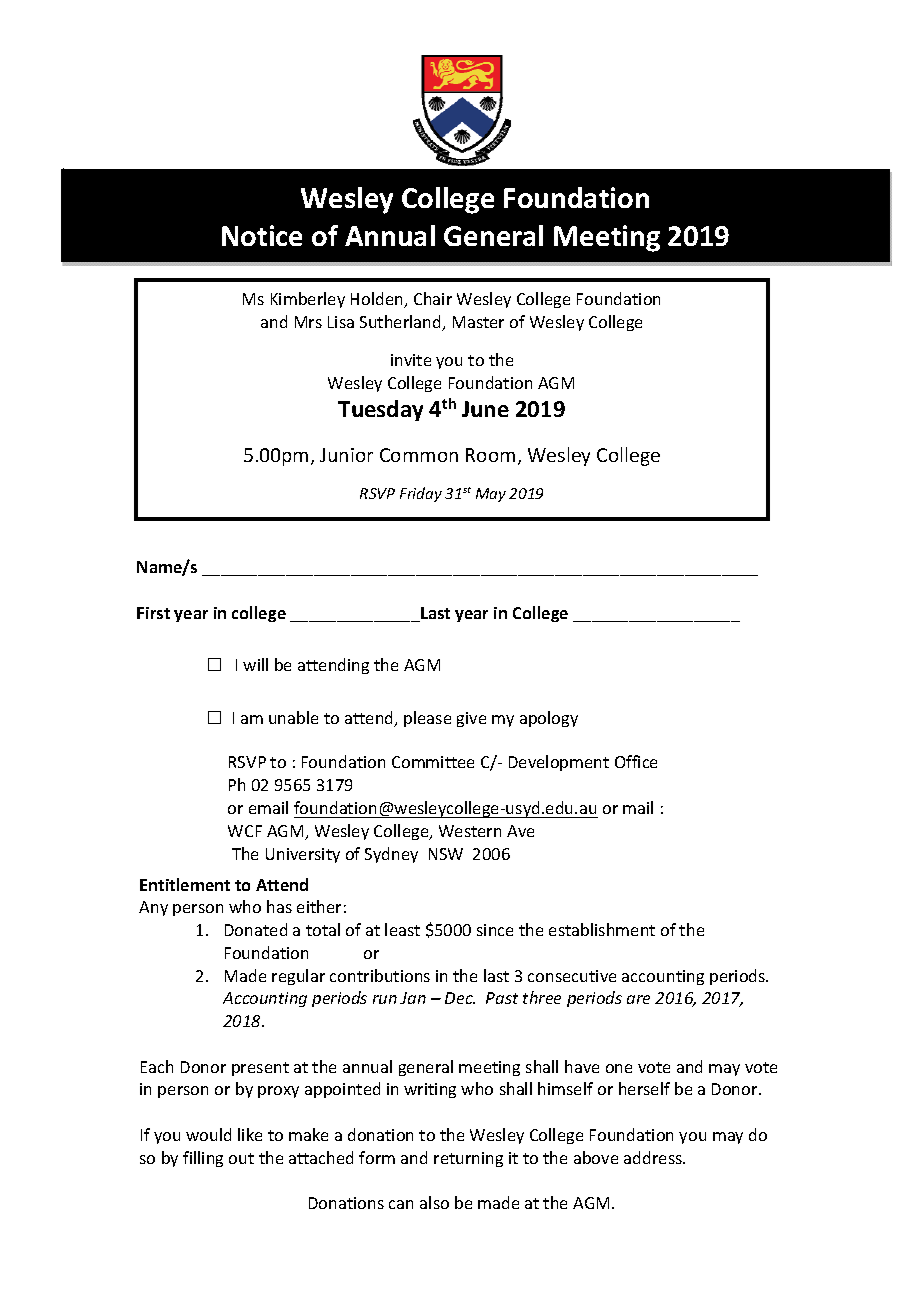  I want to click on Notice, so click(262, 235).
